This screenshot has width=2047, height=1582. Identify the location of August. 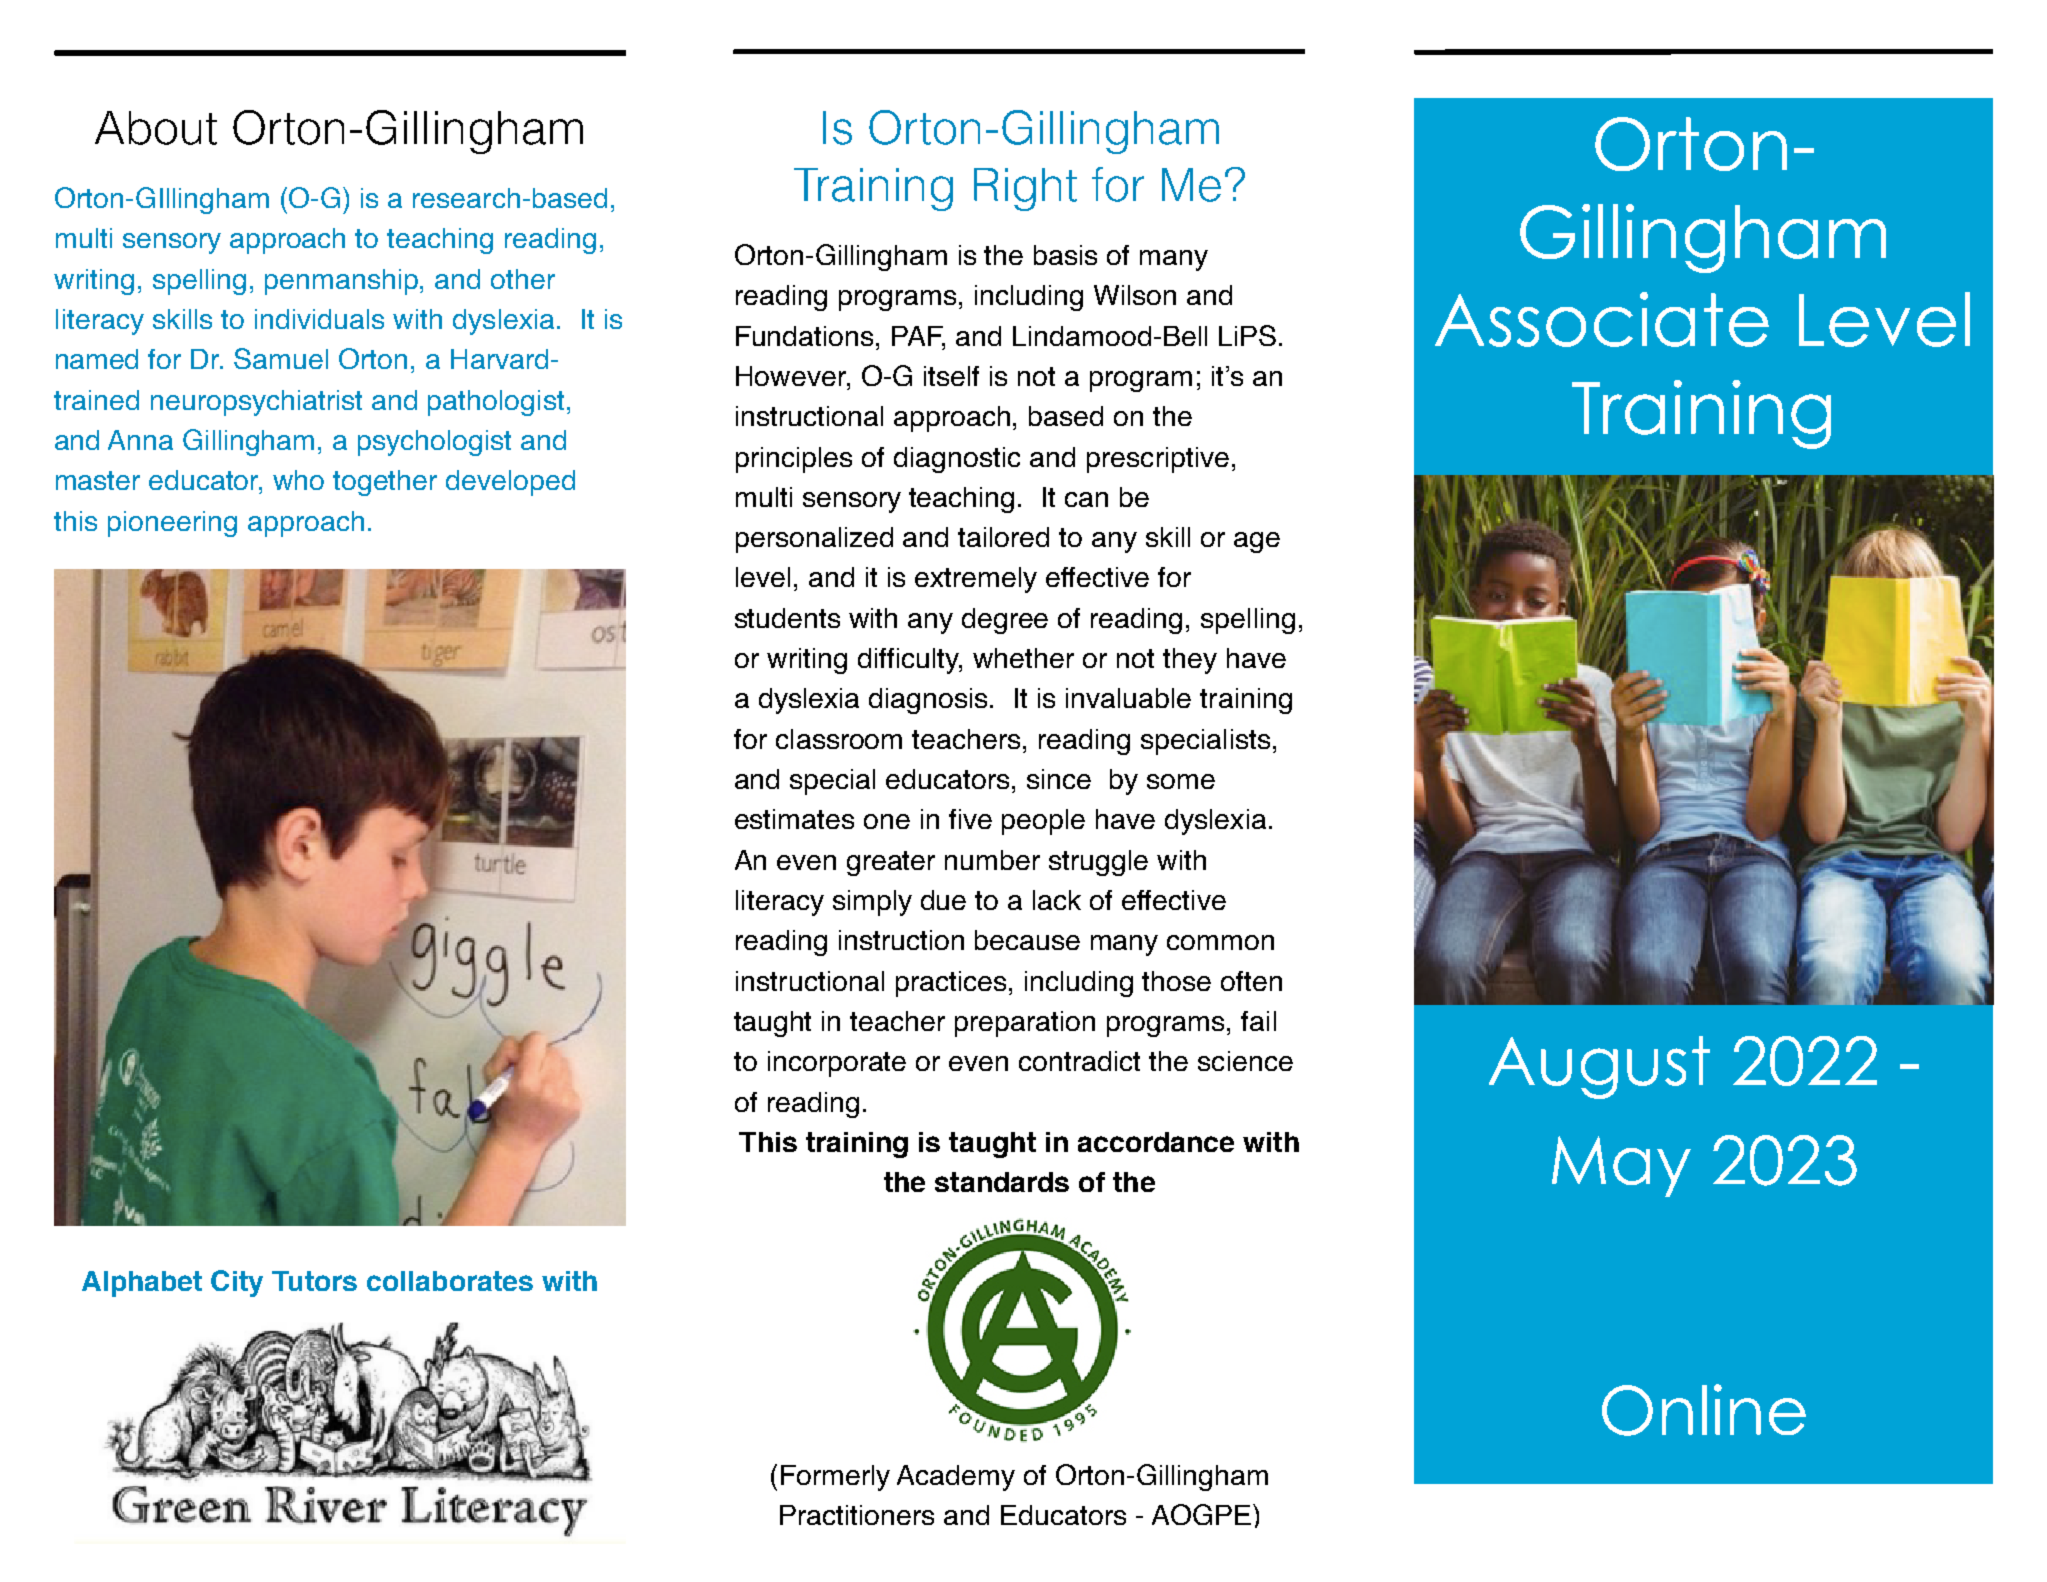
(1599, 1067).
